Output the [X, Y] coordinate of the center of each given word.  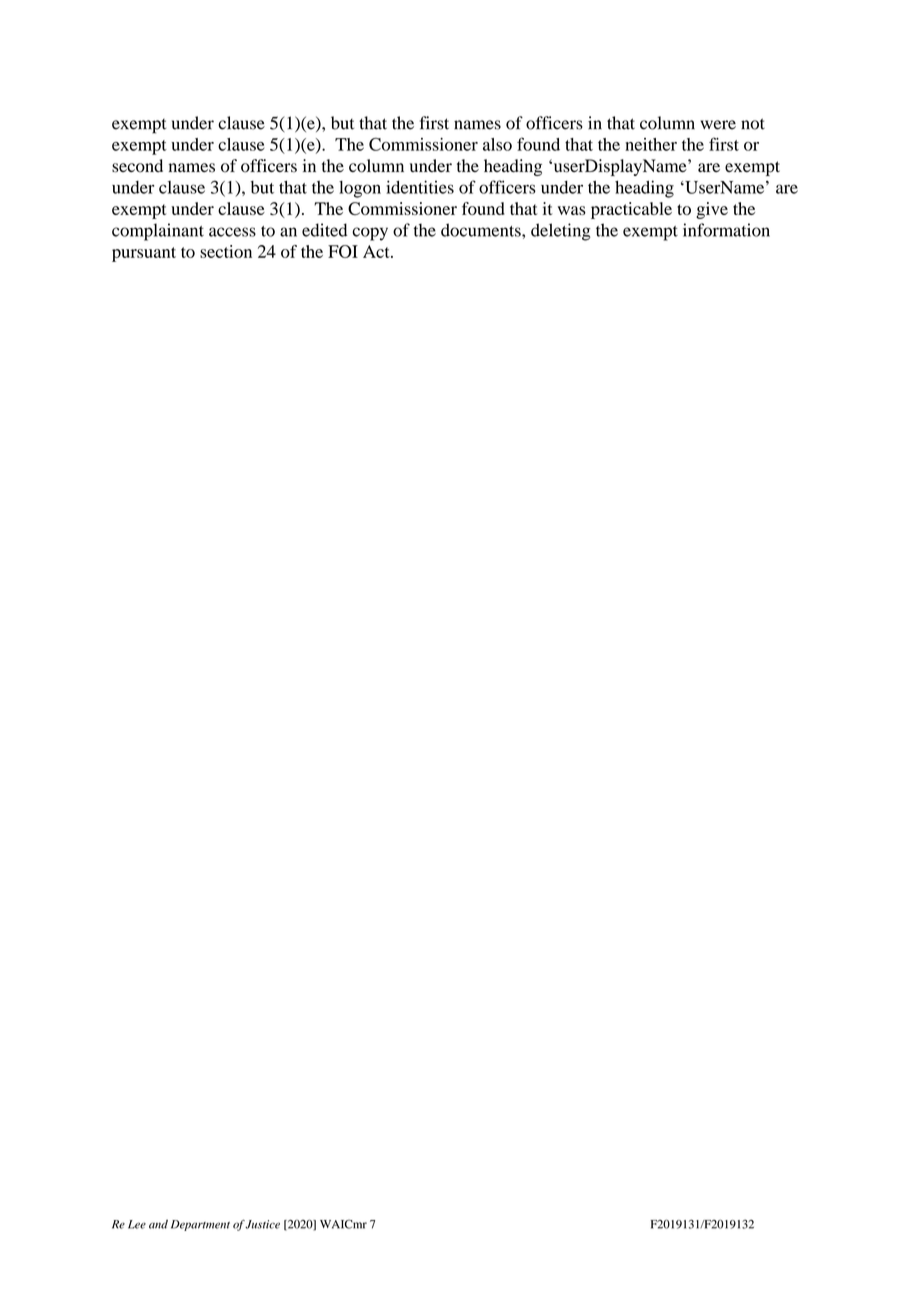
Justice [262, 1224]
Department [200, 1225]
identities [420, 187]
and [158, 1224]
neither [651, 144]
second [137, 166]
